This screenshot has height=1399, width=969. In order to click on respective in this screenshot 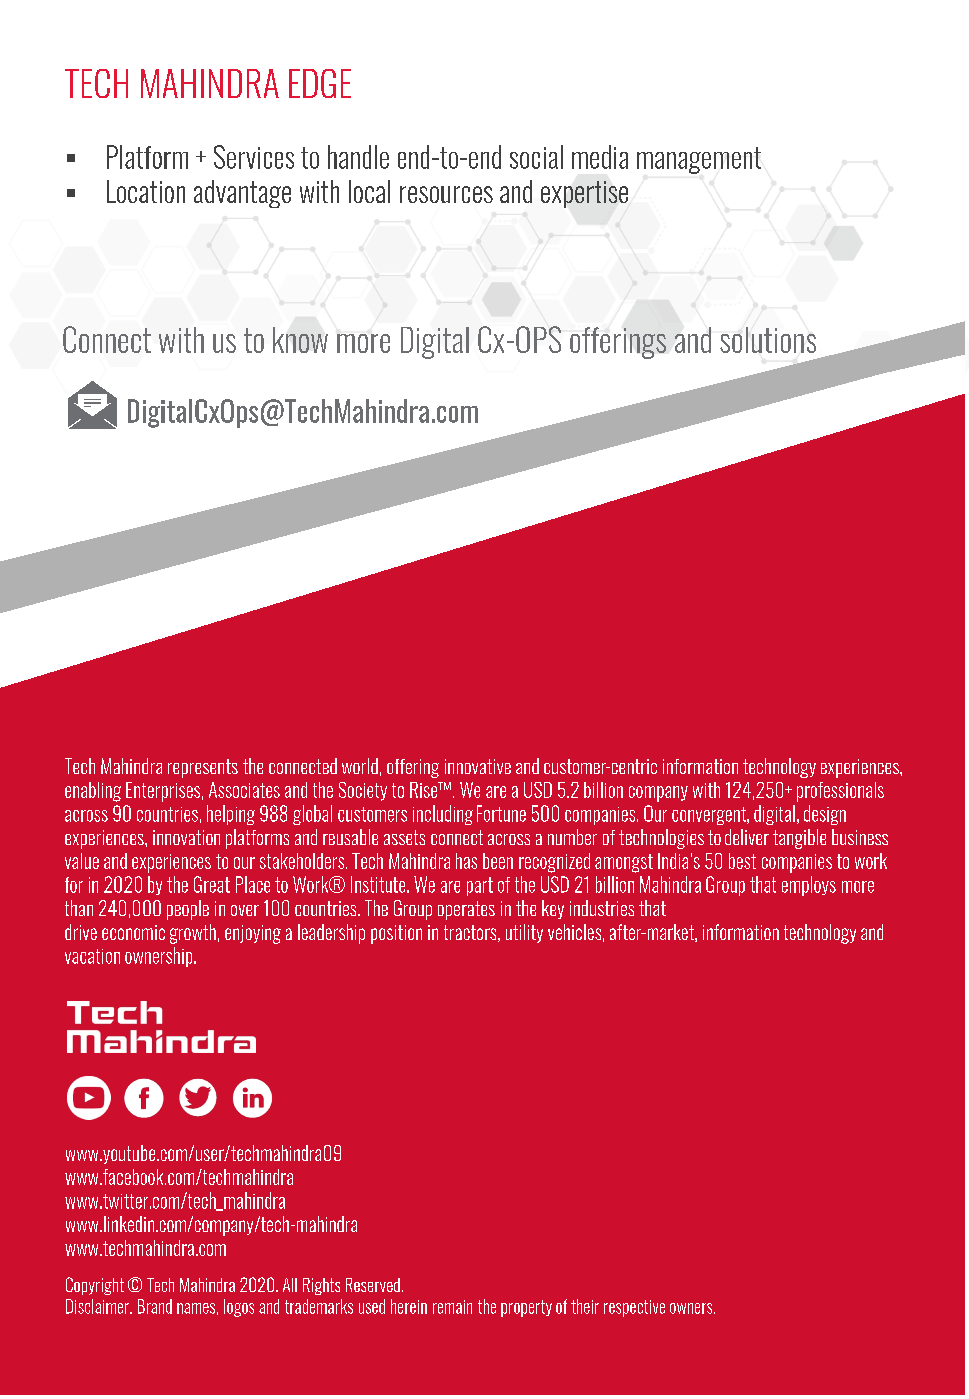, I will do `click(634, 1308)`.
